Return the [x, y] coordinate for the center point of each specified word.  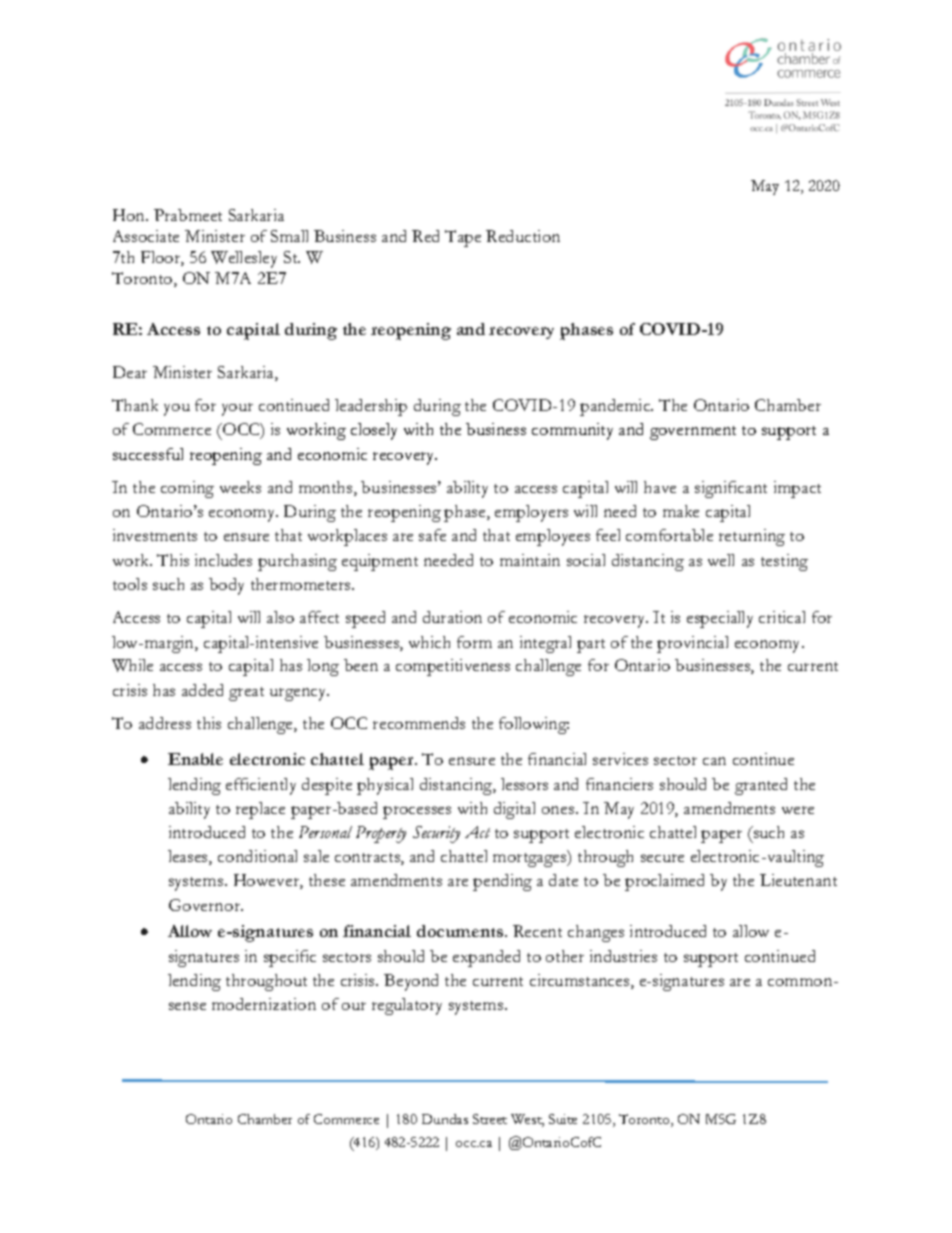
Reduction [523, 236]
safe [432, 535]
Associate [146, 236]
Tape [463, 238]
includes [223, 560]
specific [290, 958]
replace [260, 810]
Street [490, 1119]
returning [752, 537]
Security [436, 834]
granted [761, 786]
